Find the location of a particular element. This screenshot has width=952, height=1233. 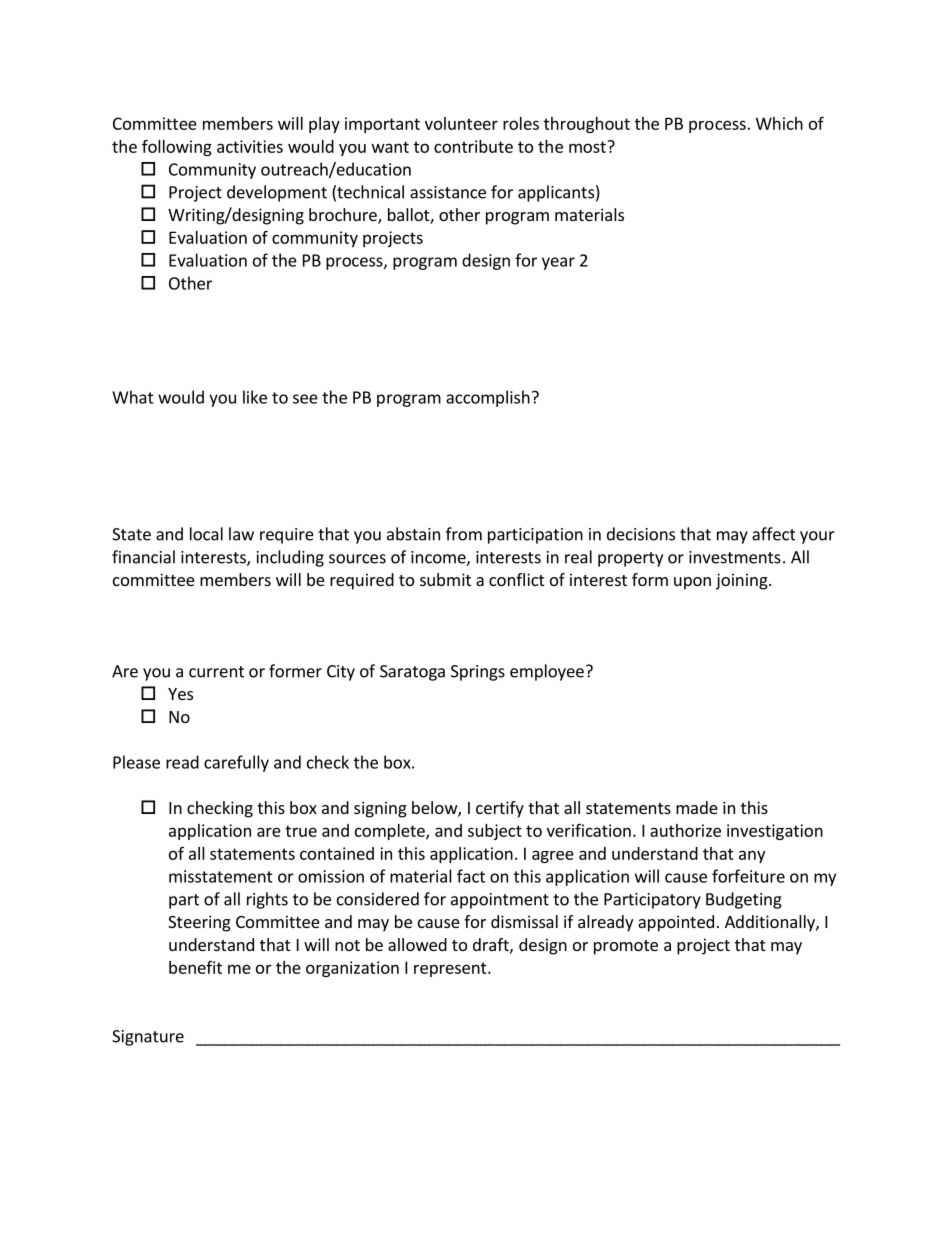

Which is located at coordinates (779, 123).
